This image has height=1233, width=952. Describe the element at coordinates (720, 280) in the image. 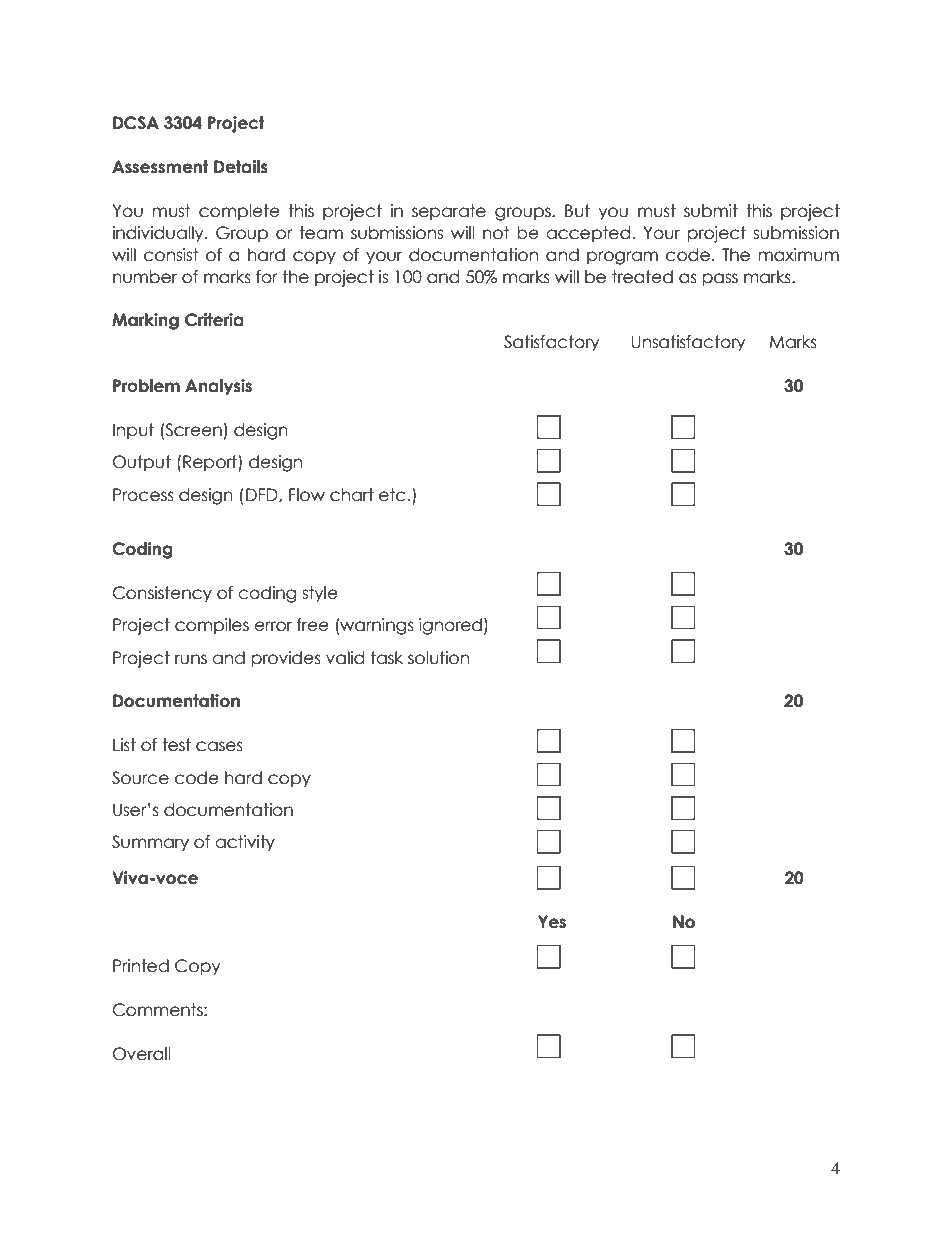

I see `pass` at that location.
